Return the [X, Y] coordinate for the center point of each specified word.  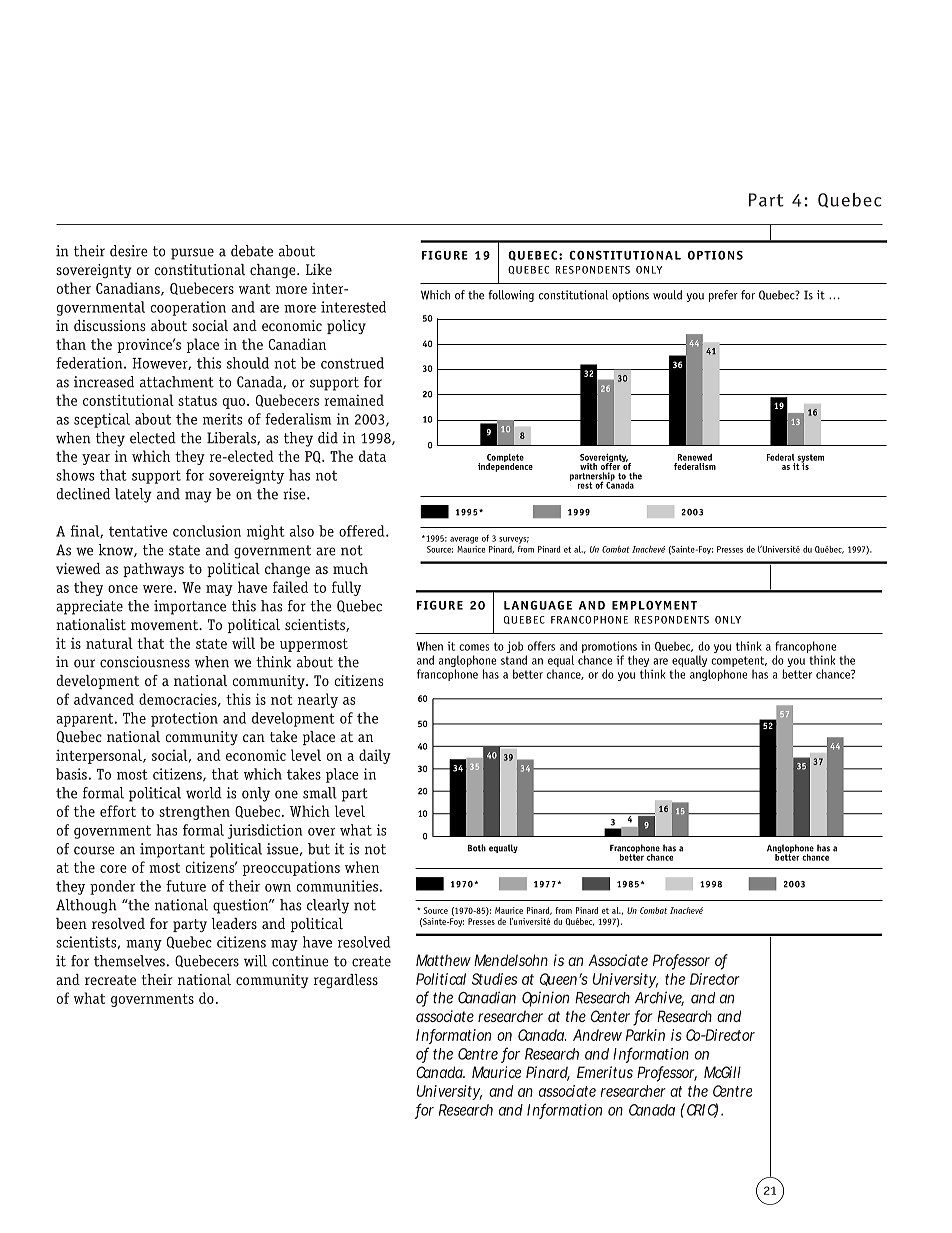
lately [133, 495]
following [511, 296]
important [172, 850]
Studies [494, 979]
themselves [129, 961]
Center [612, 1017]
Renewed [695, 457]
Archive [659, 998]
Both [477, 848]
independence [505, 466]
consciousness [145, 662]
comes [474, 647]
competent [738, 663]
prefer [723, 296]
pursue [192, 254]
